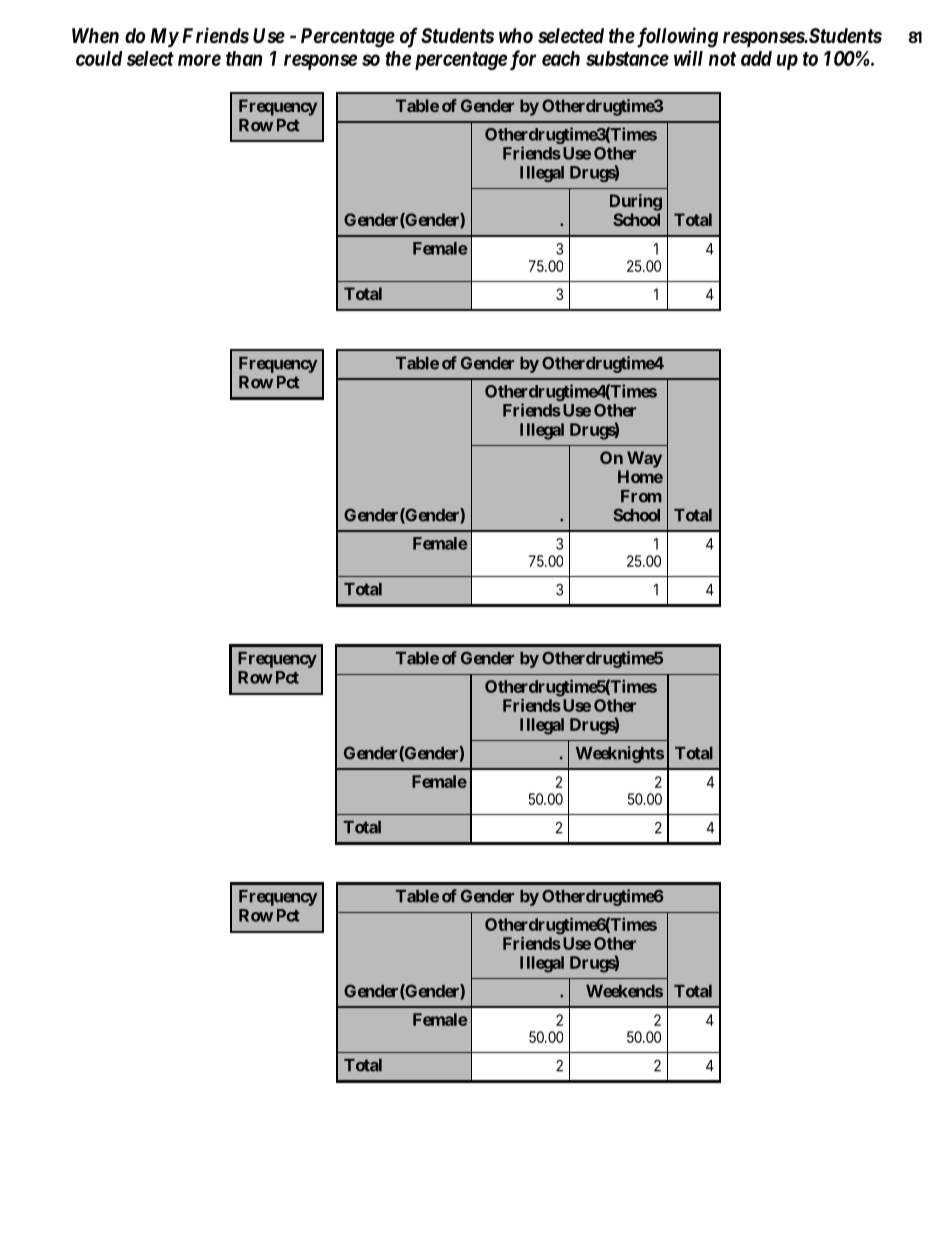 The height and width of the screenshot is (1233, 952). What do you see at coordinates (199, 60) in the screenshot?
I see `more` at bounding box center [199, 60].
